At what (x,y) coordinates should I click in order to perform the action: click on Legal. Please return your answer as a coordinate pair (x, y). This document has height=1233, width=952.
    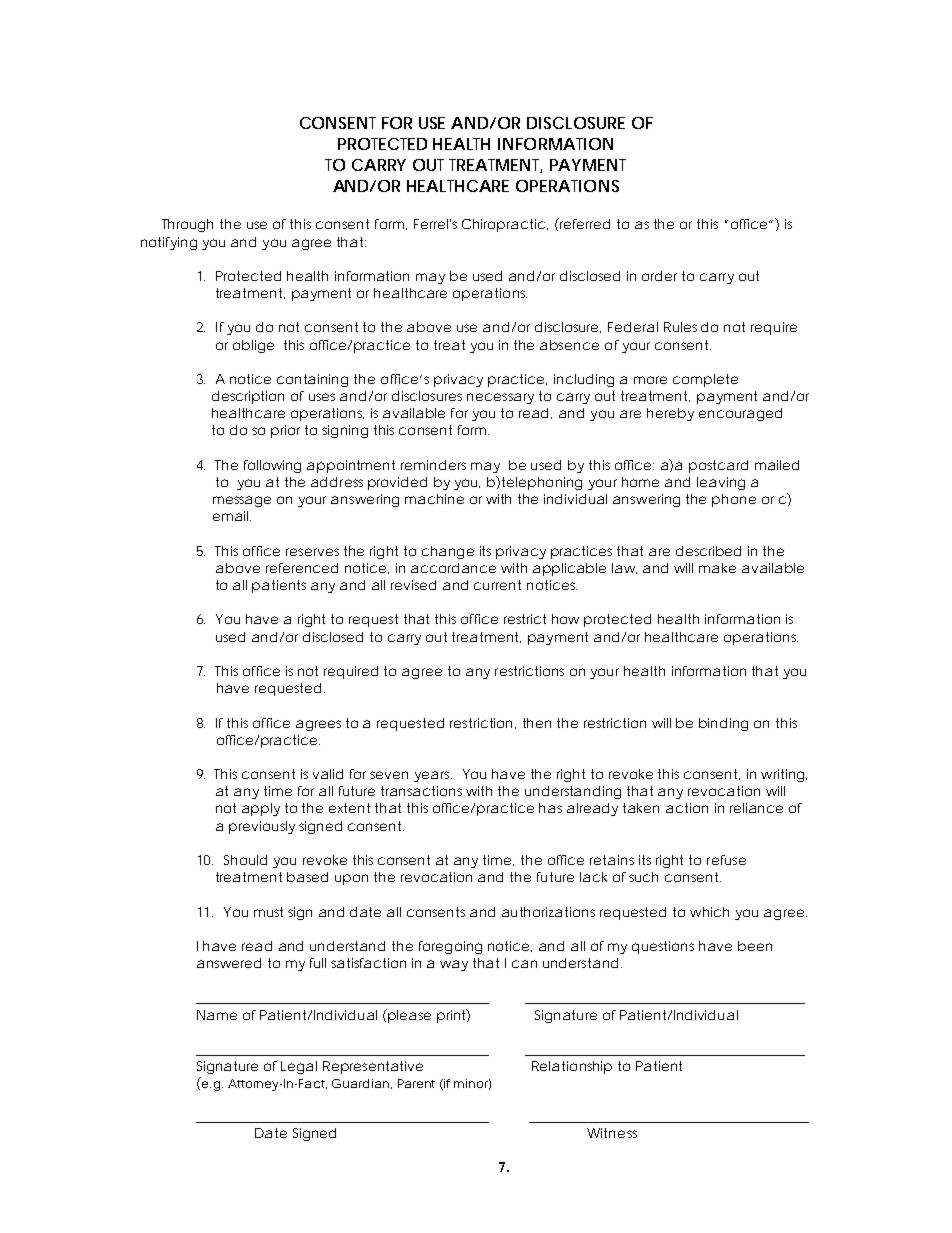
    Looking at the image, I should click on (299, 1067).
